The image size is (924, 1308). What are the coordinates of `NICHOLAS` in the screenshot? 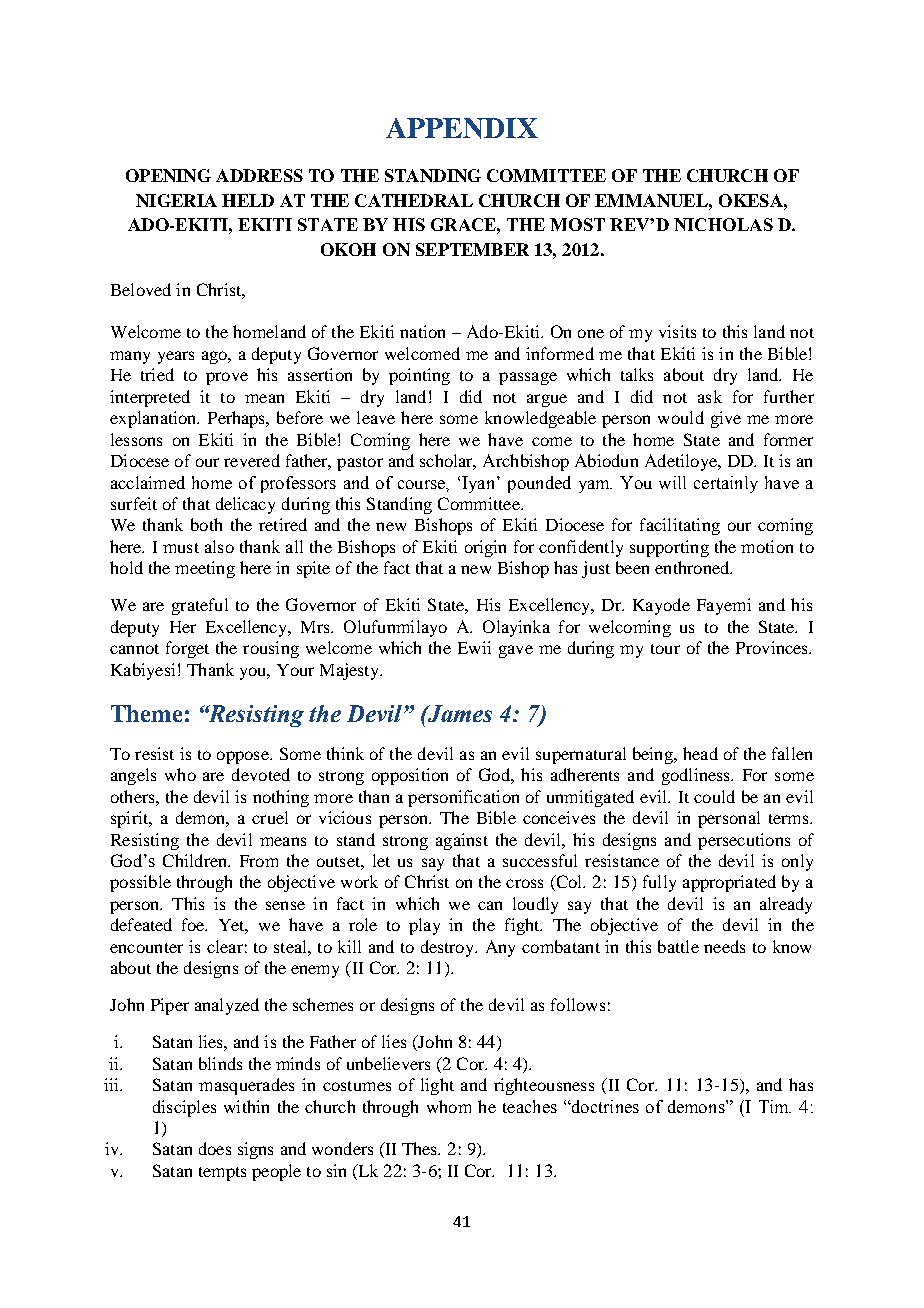 It's located at (723, 224).
